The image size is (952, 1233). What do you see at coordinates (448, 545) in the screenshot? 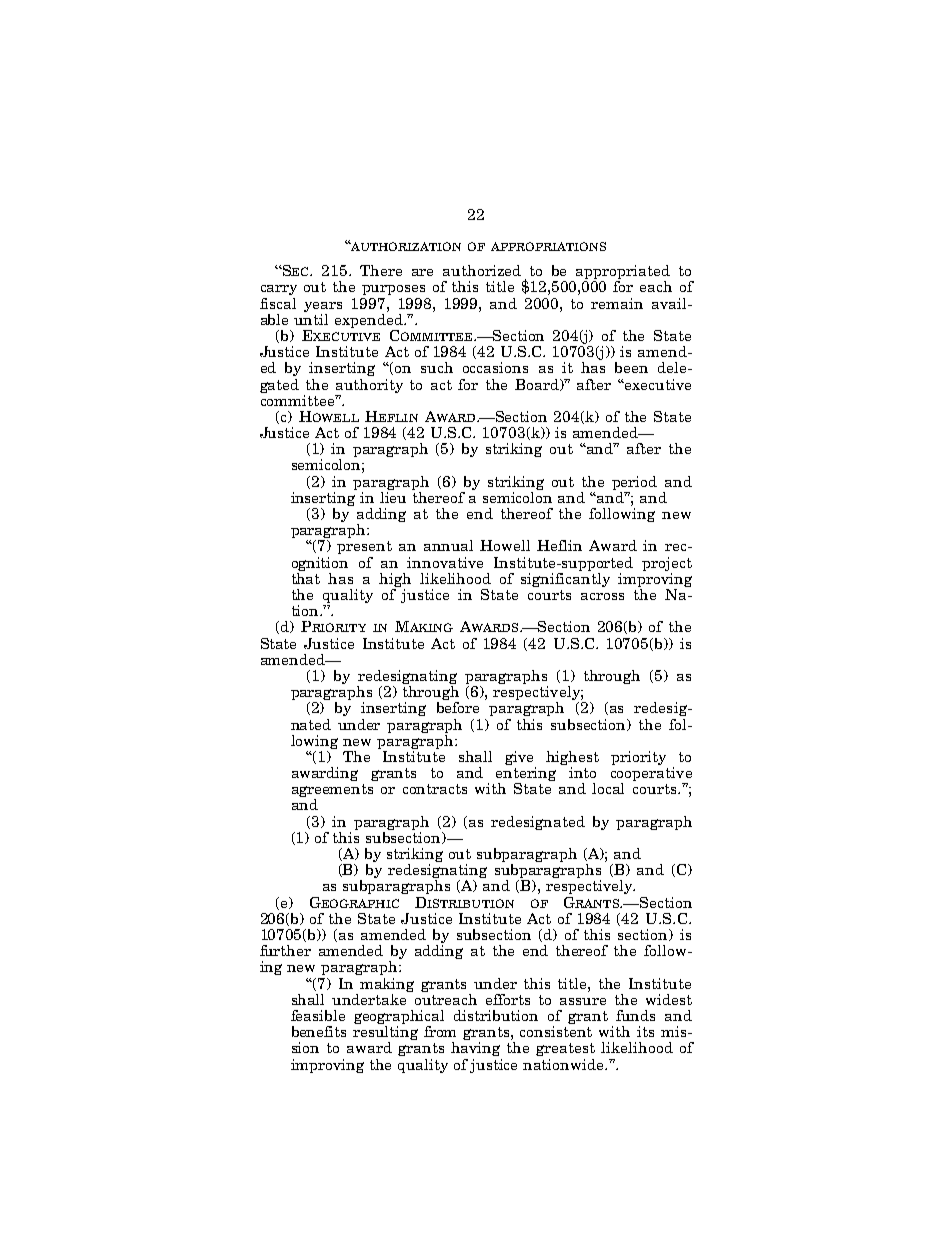
I see `annual` at bounding box center [448, 545].
